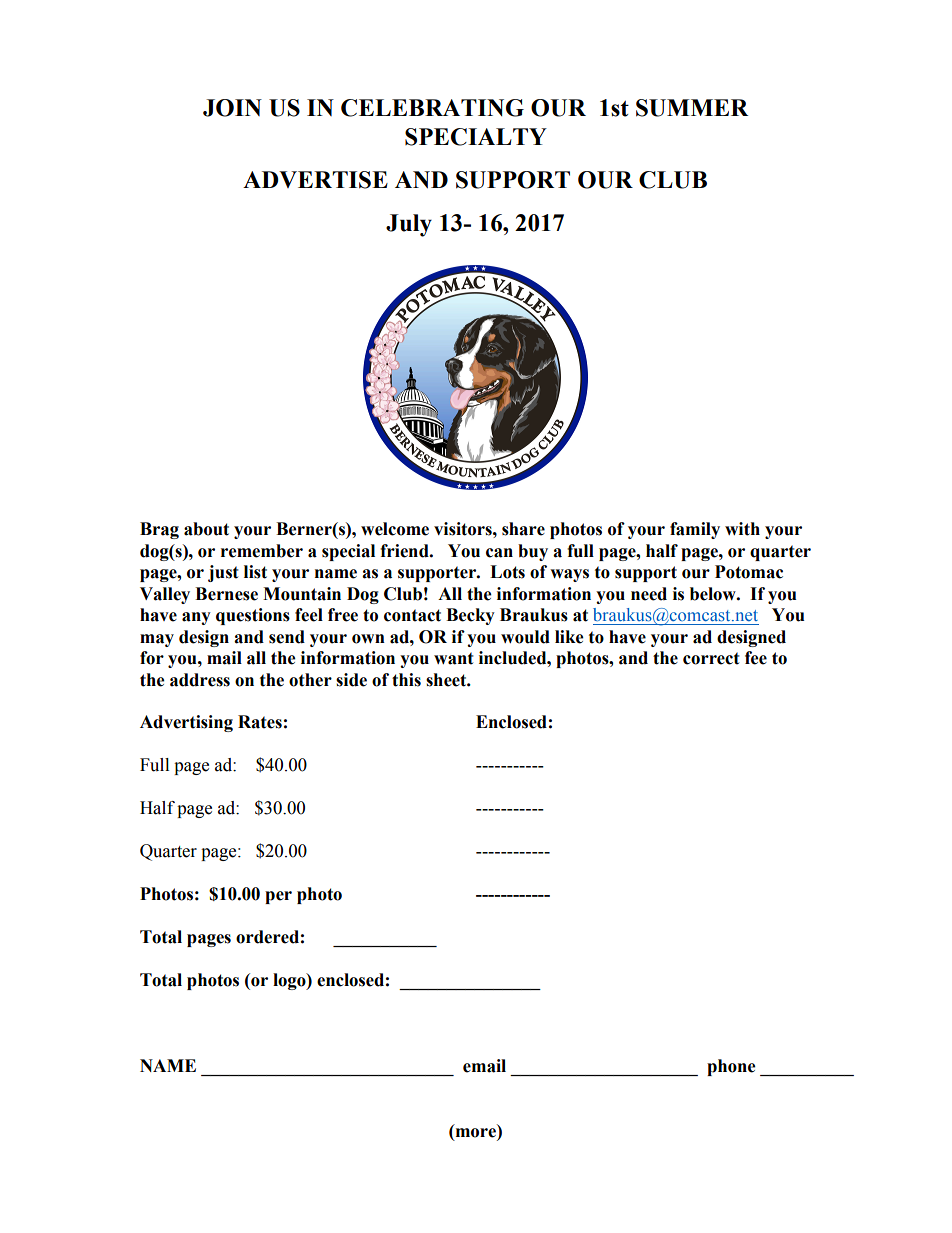 Image resolution: width=952 pixels, height=1233 pixels. Describe the element at coordinates (409, 225) in the document. I see `July` at that location.
